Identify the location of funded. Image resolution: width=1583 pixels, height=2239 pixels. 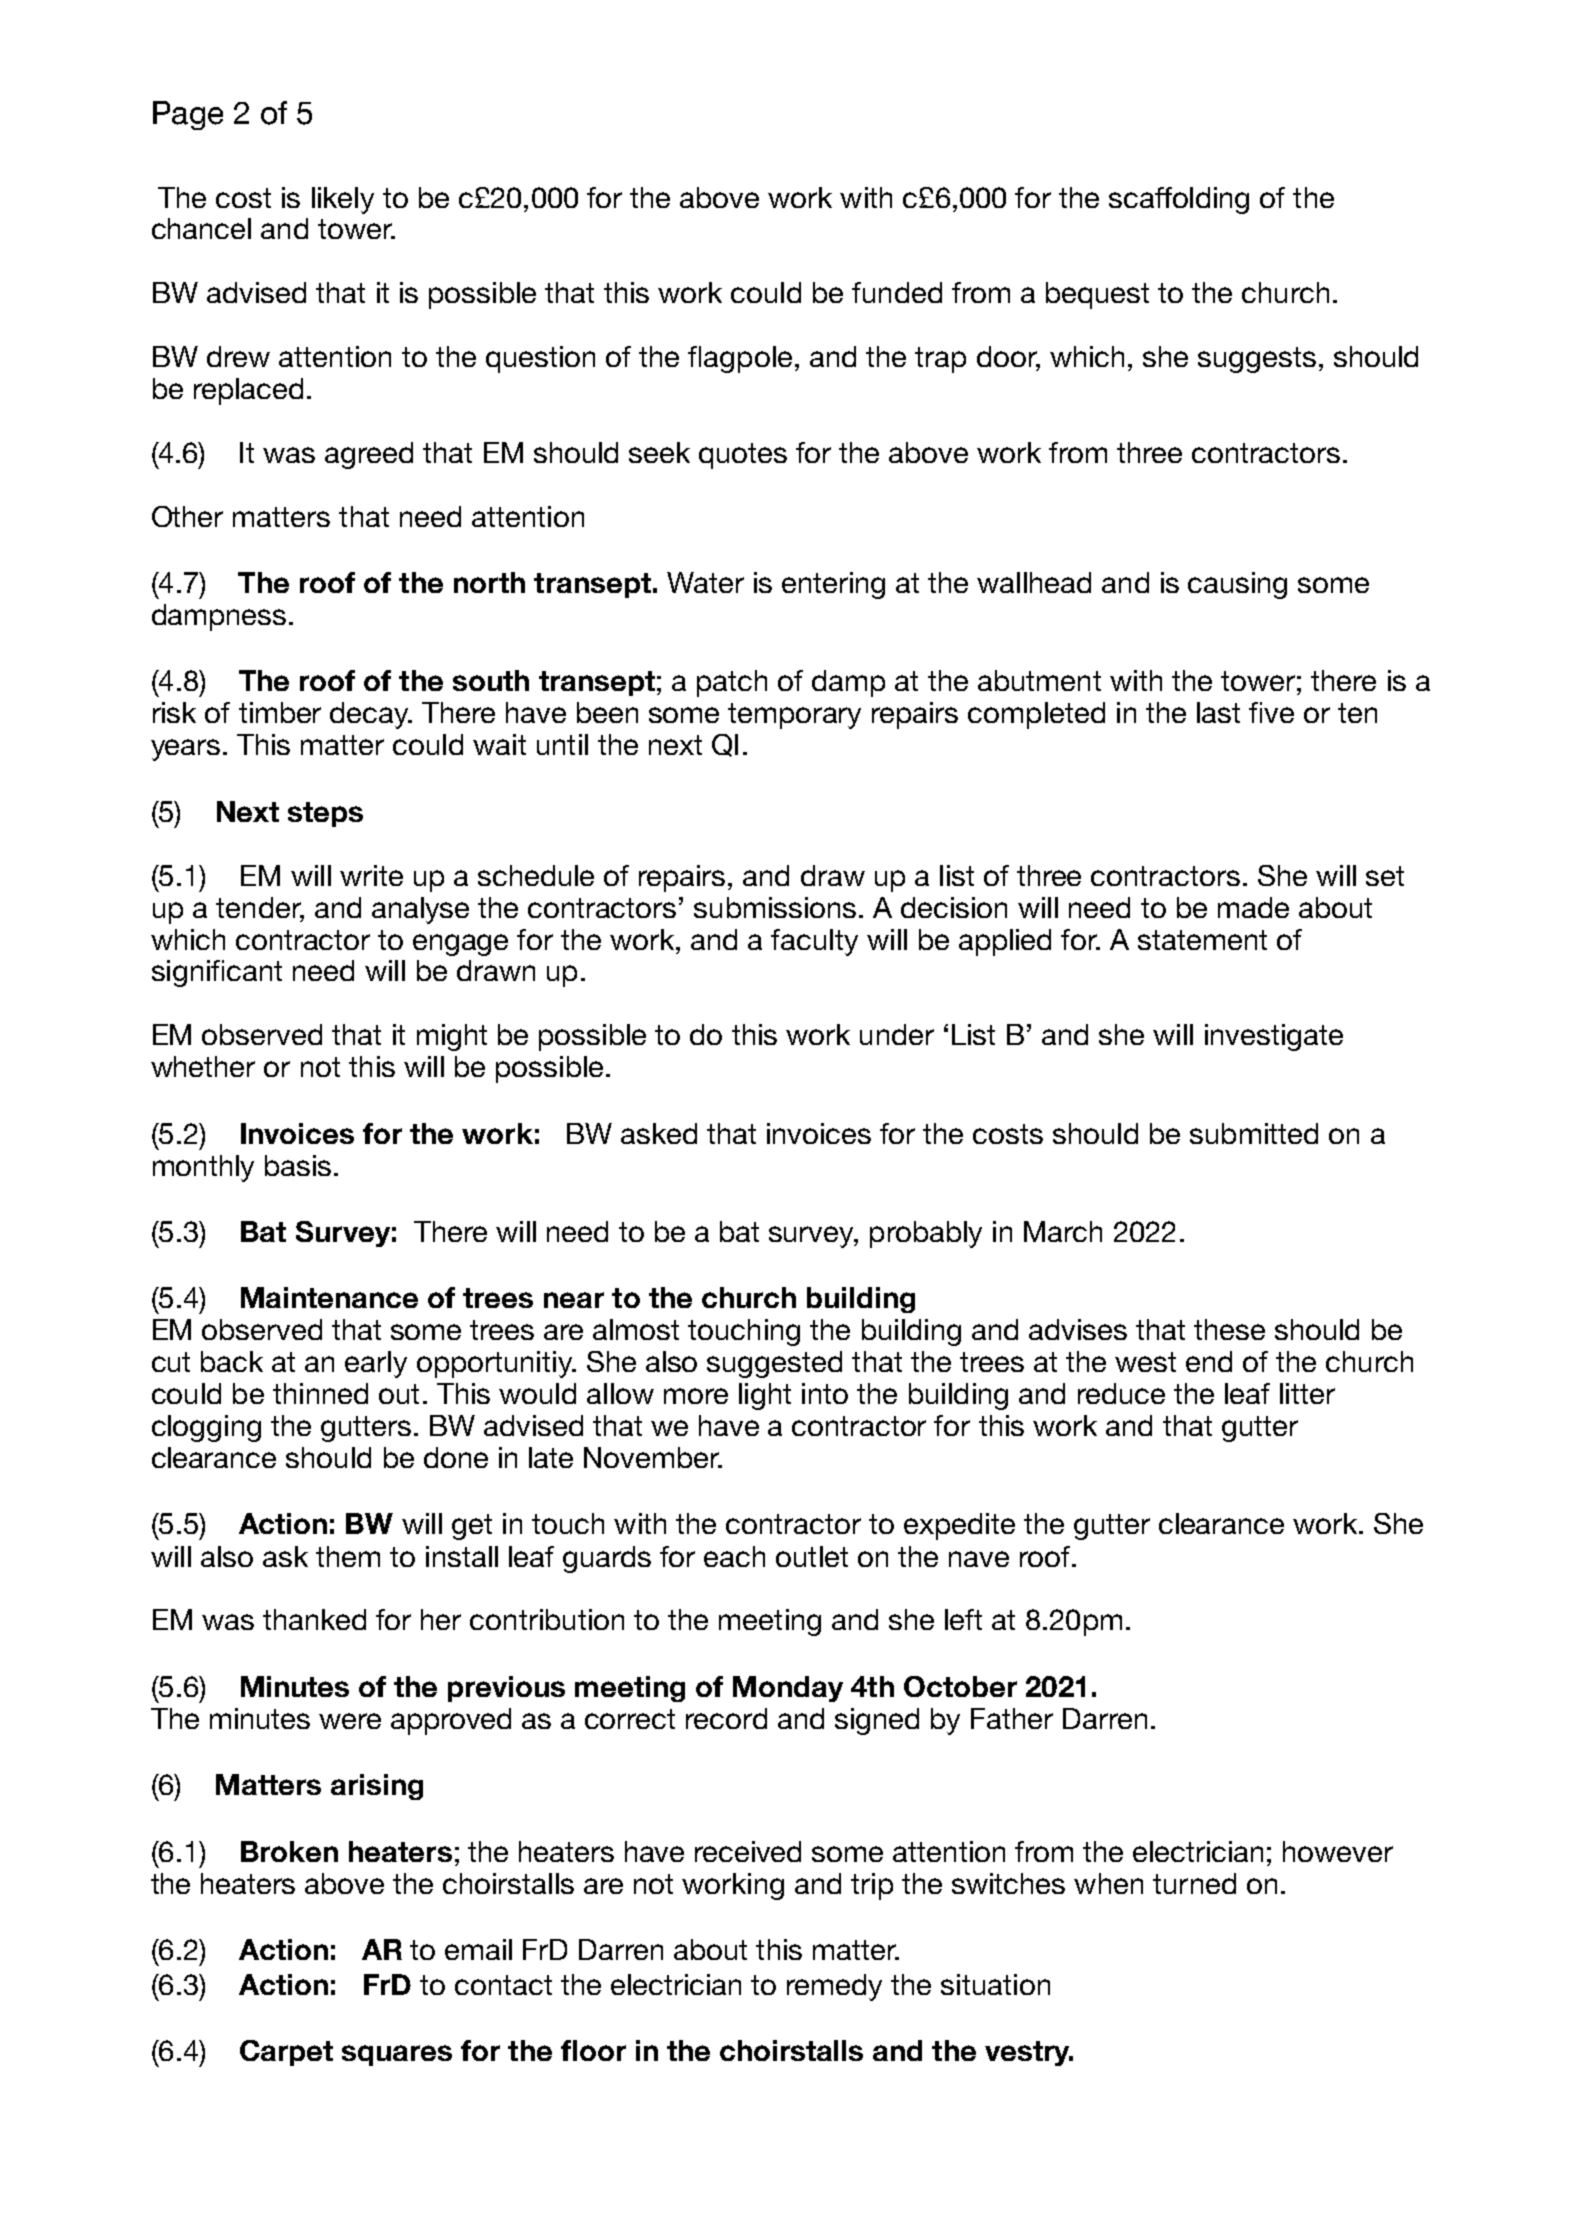
(897, 292).
